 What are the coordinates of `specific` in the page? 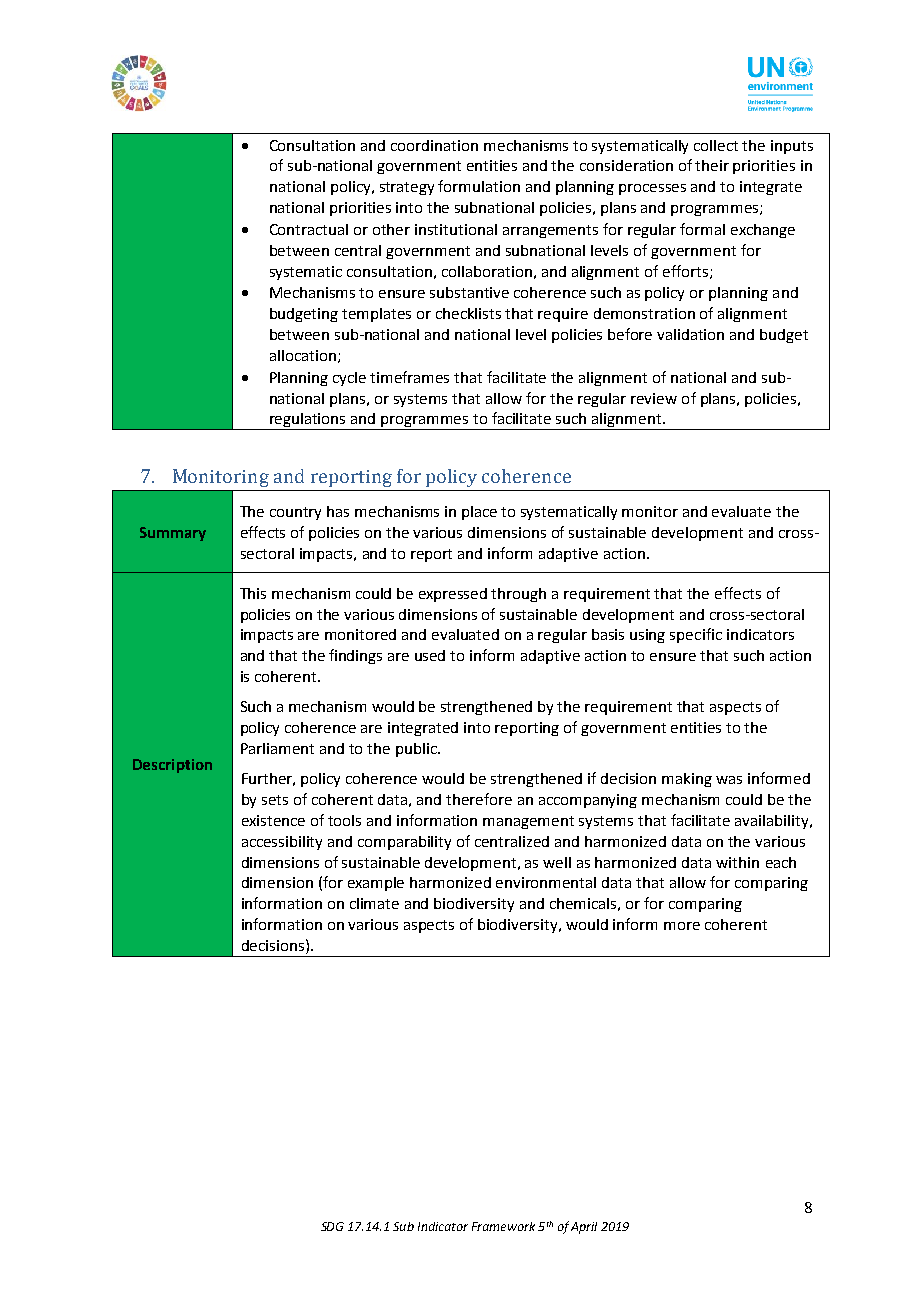 It's located at (696, 635).
